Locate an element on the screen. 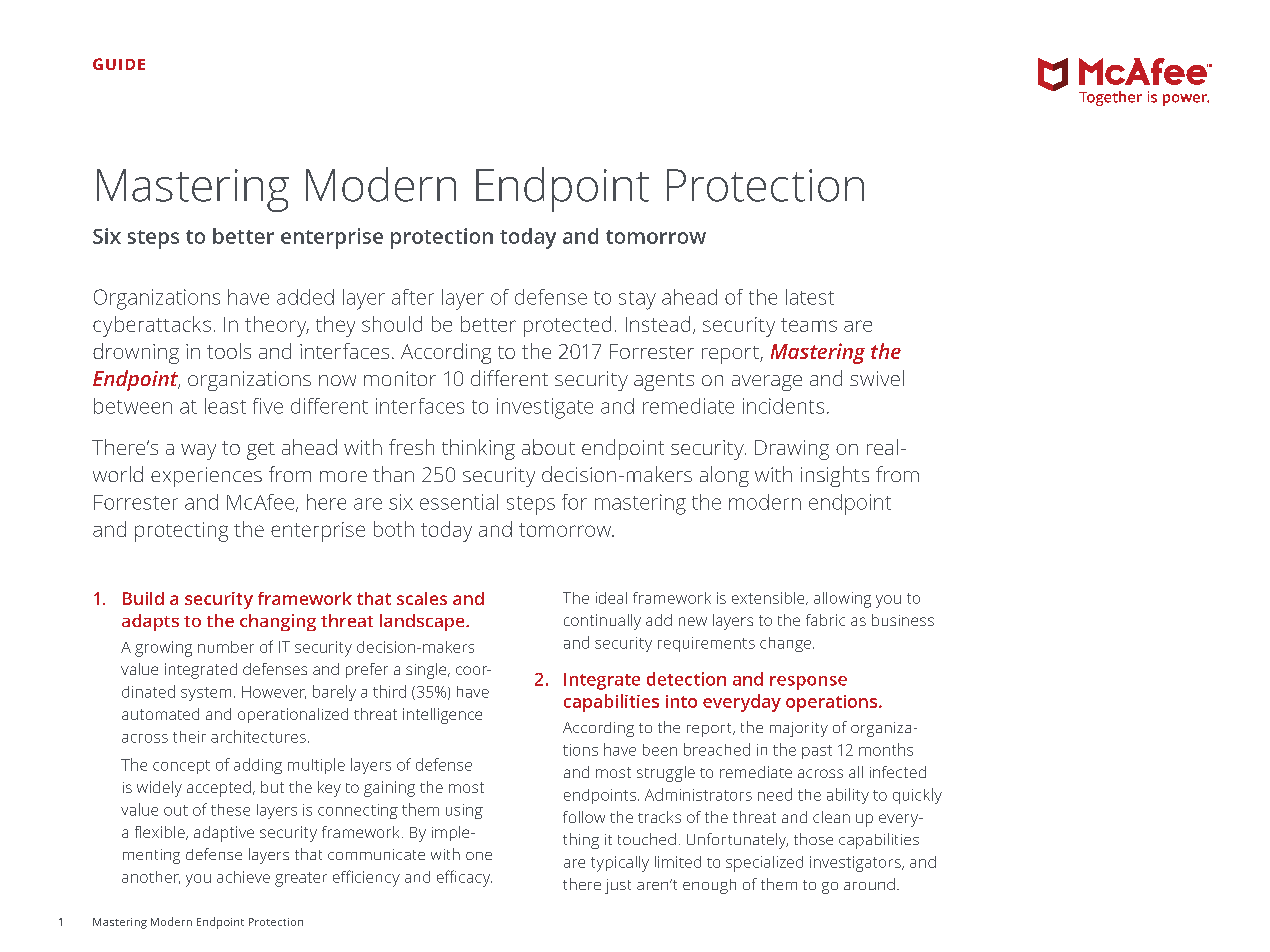 This screenshot has width=1270, height=952. one is located at coordinates (479, 856).
